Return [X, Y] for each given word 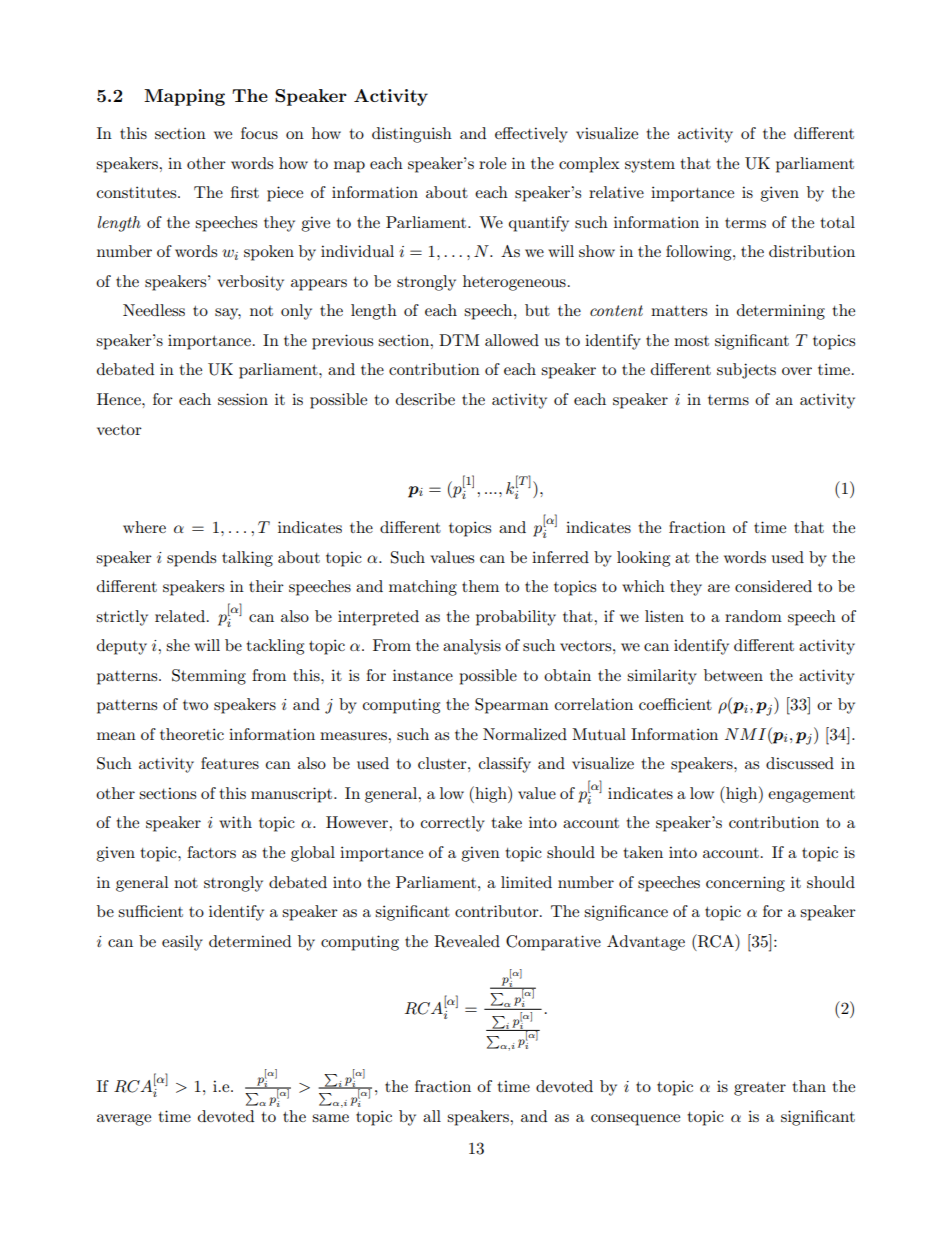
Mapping [184, 97]
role [492, 163]
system [650, 166]
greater [760, 1089]
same [330, 1118]
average [124, 1120]
